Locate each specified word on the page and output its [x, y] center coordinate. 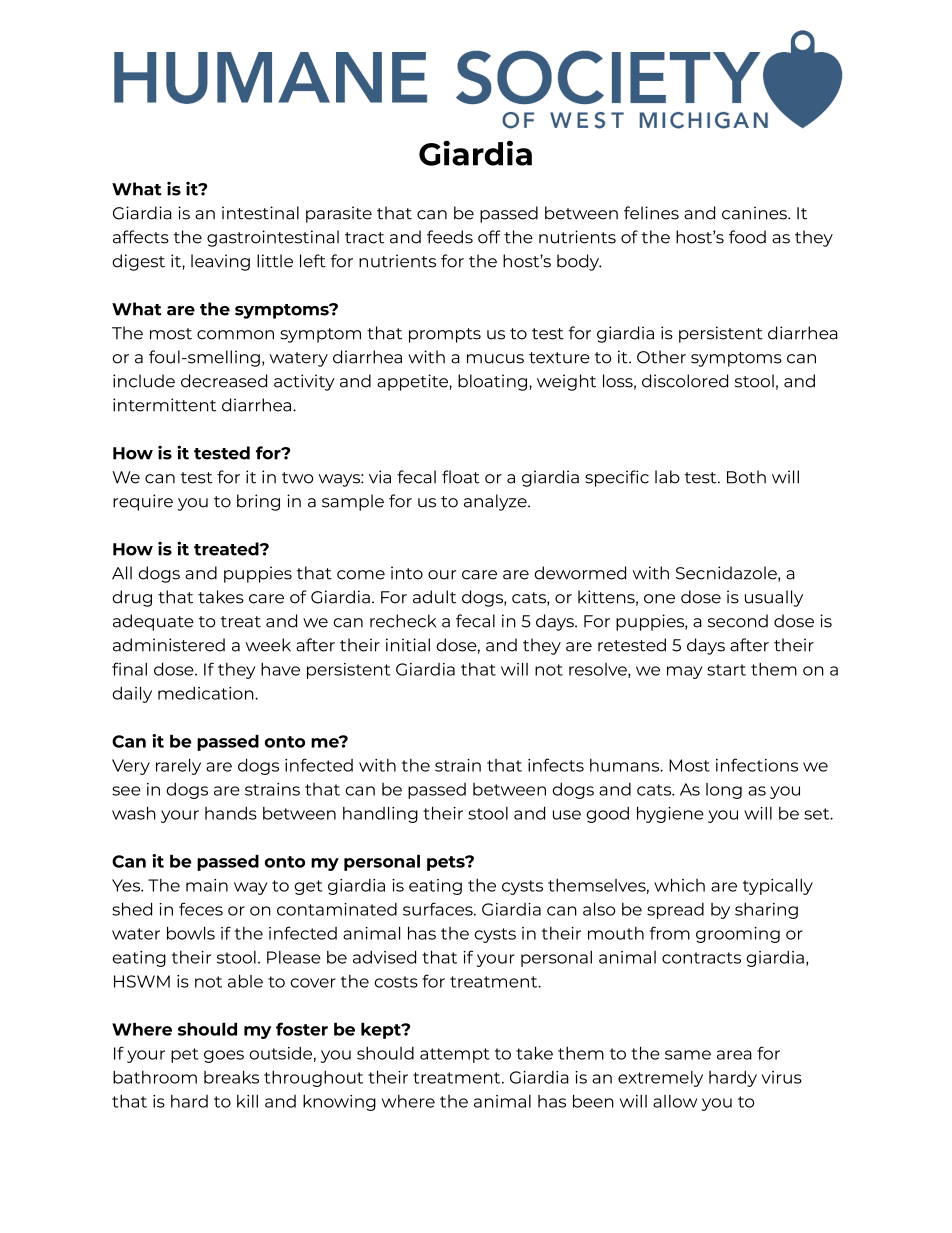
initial [408, 645]
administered [169, 645]
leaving [220, 262]
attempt [455, 1055]
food [747, 237]
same [688, 1055]
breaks [231, 1077]
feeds [450, 237]
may [685, 672]
